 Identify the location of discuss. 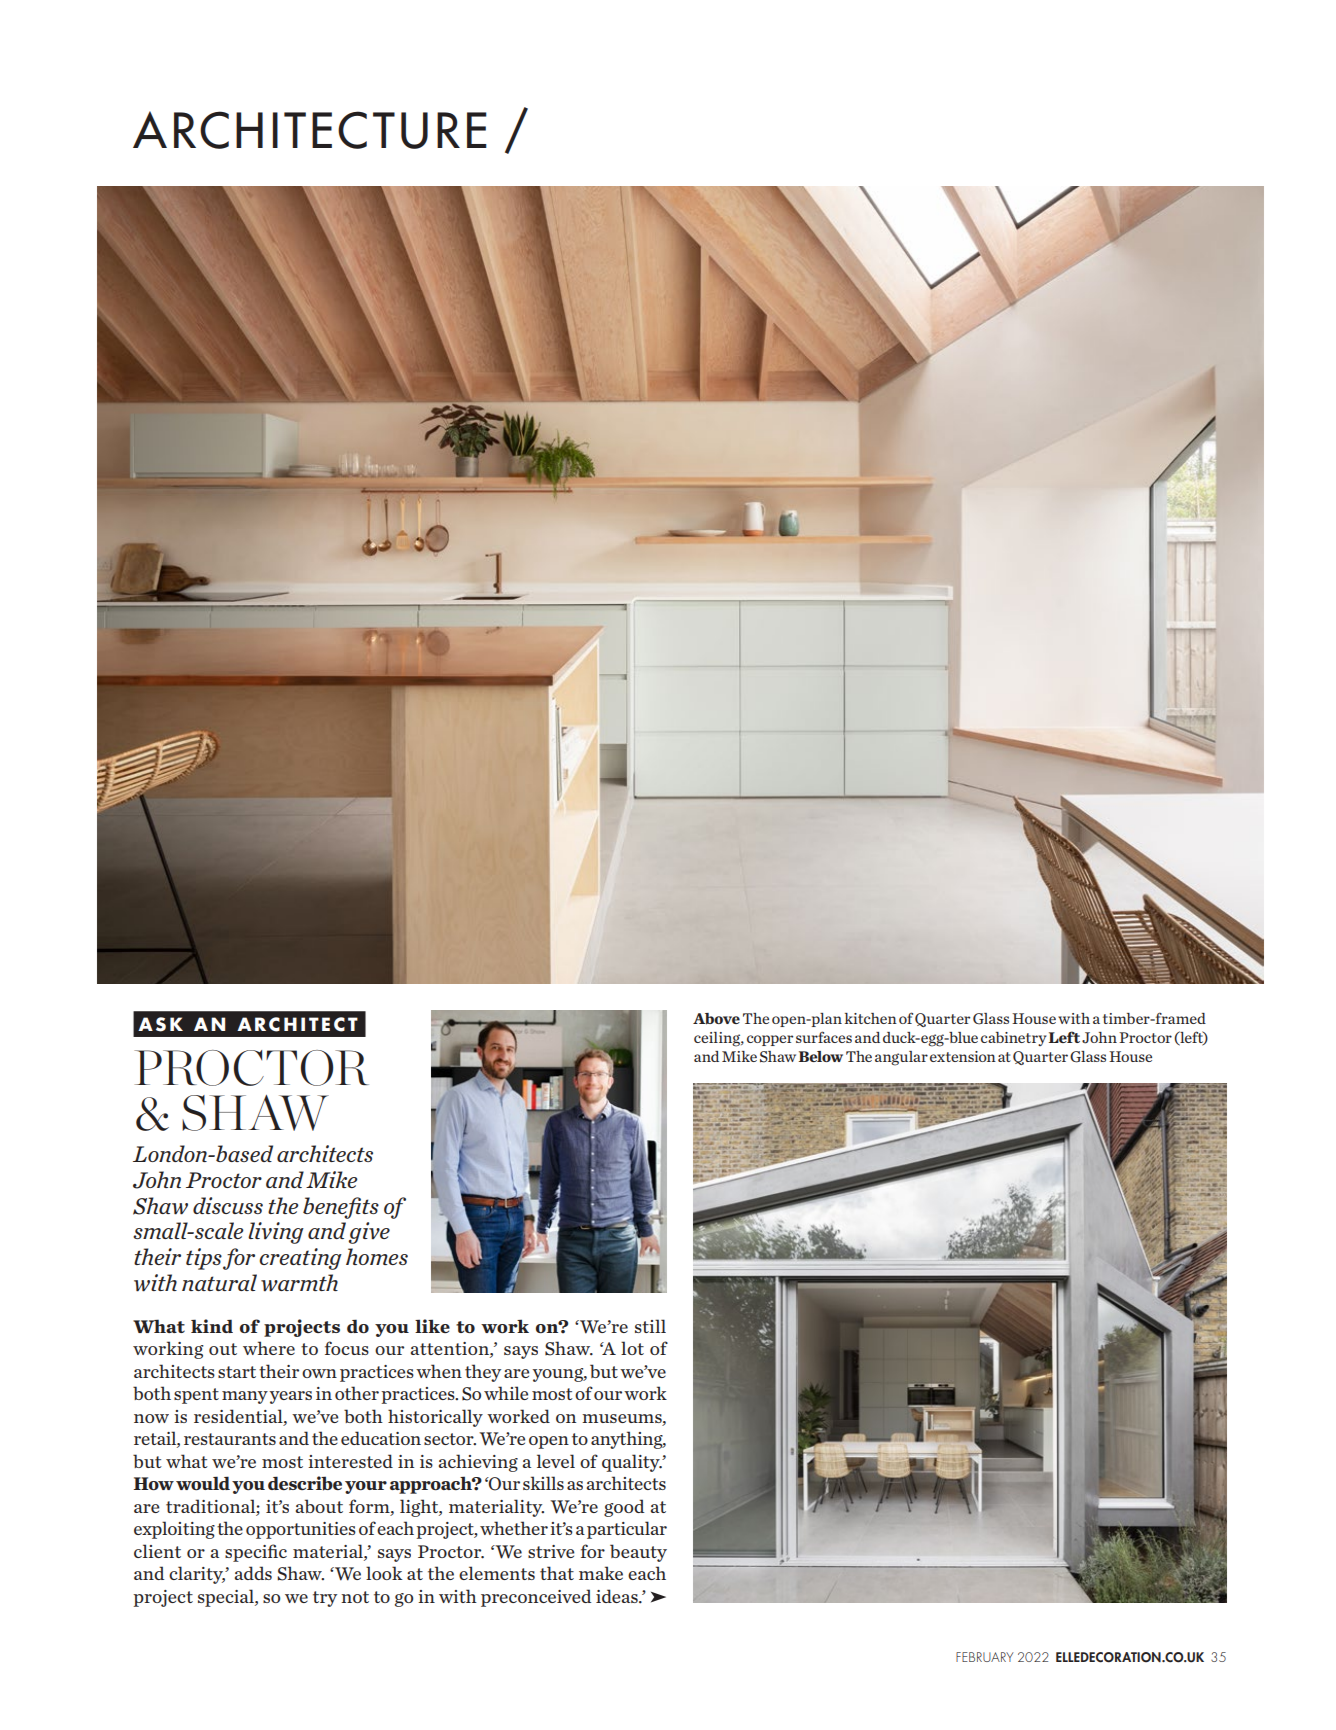
(228, 1205).
